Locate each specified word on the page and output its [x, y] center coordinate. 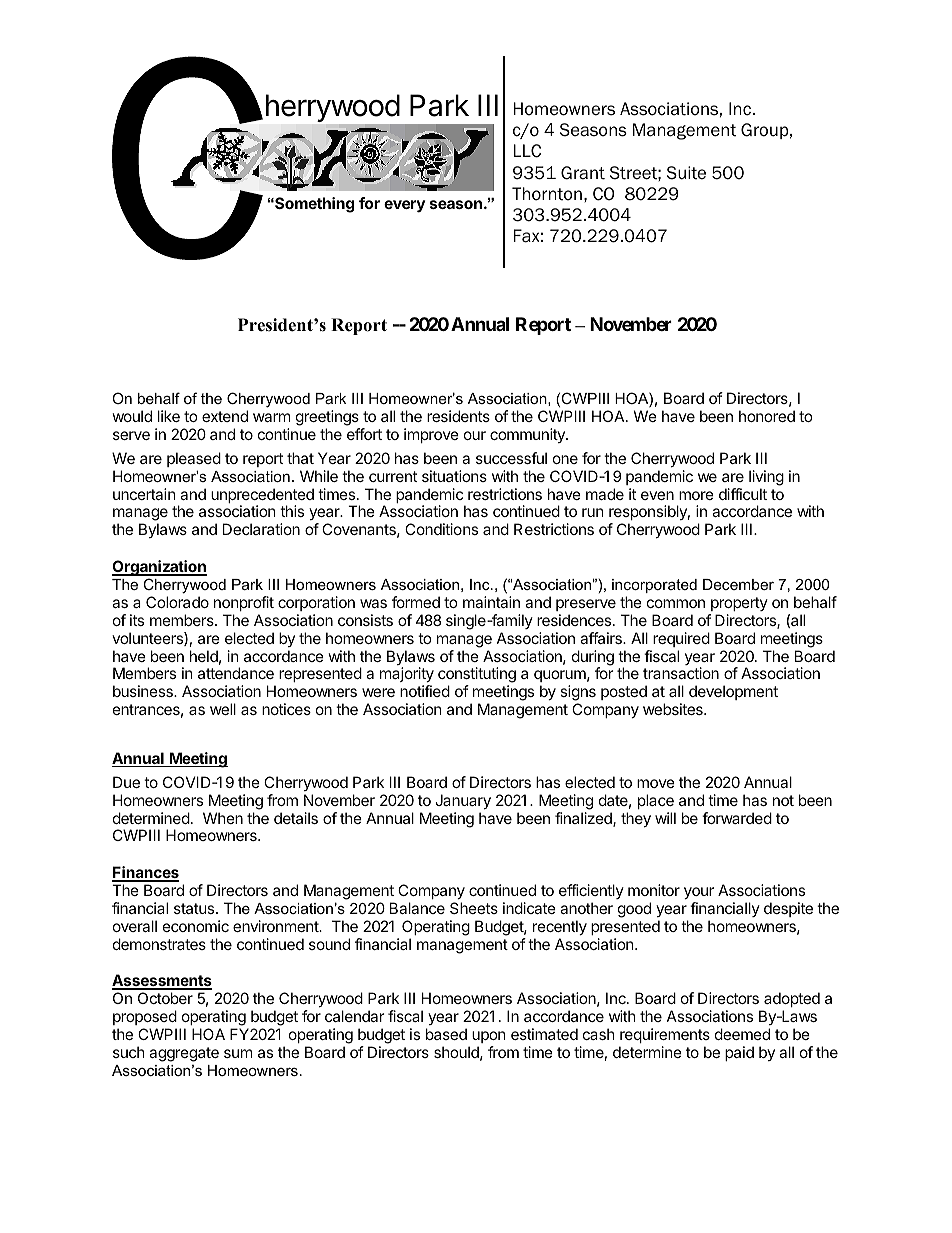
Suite [686, 173]
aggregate [184, 1054]
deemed [742, 1034]
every [404, 206]
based [446, 1034]
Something [313, 205]
